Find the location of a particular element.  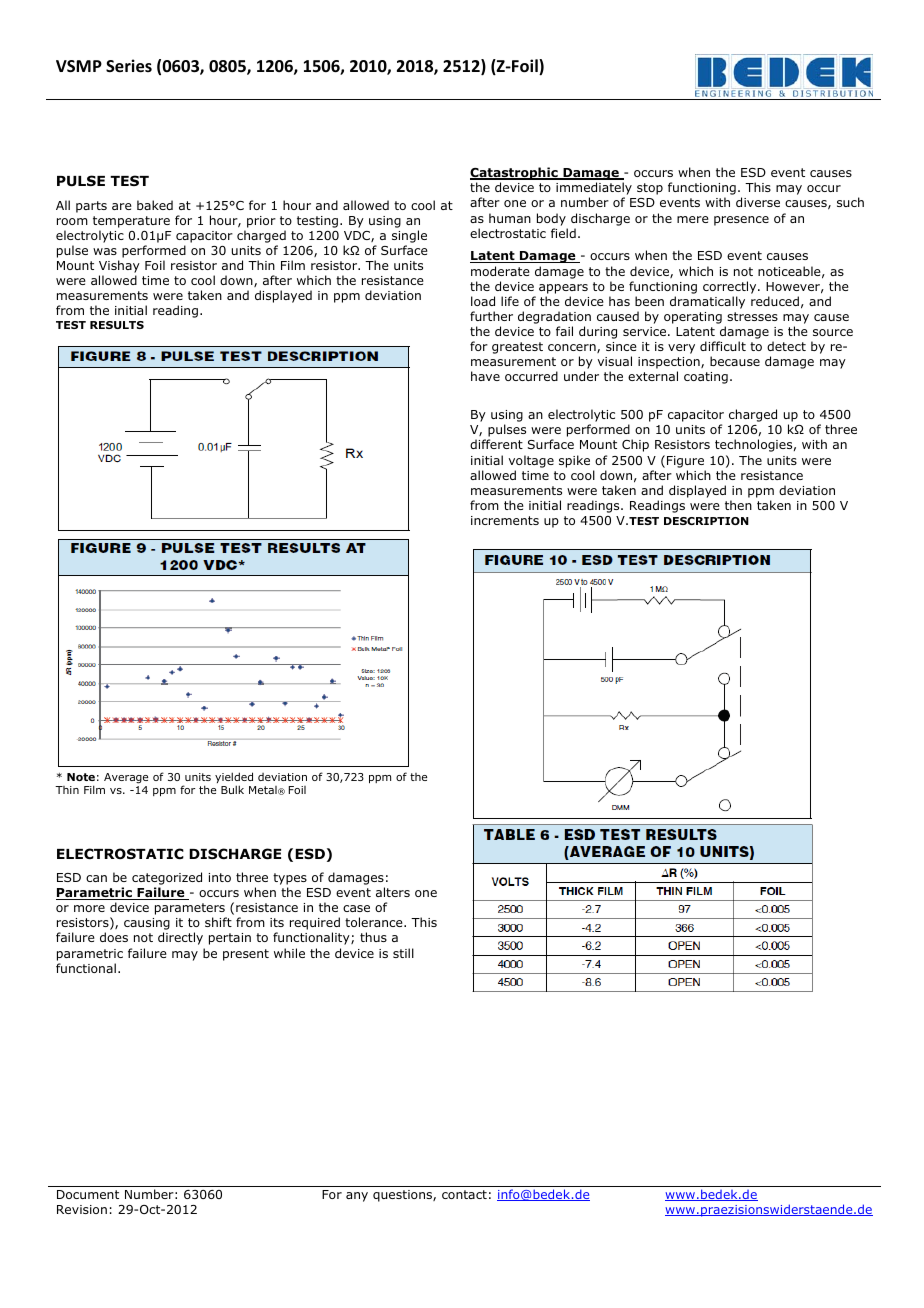

RESULTS is located at coordinates (117, 325).
